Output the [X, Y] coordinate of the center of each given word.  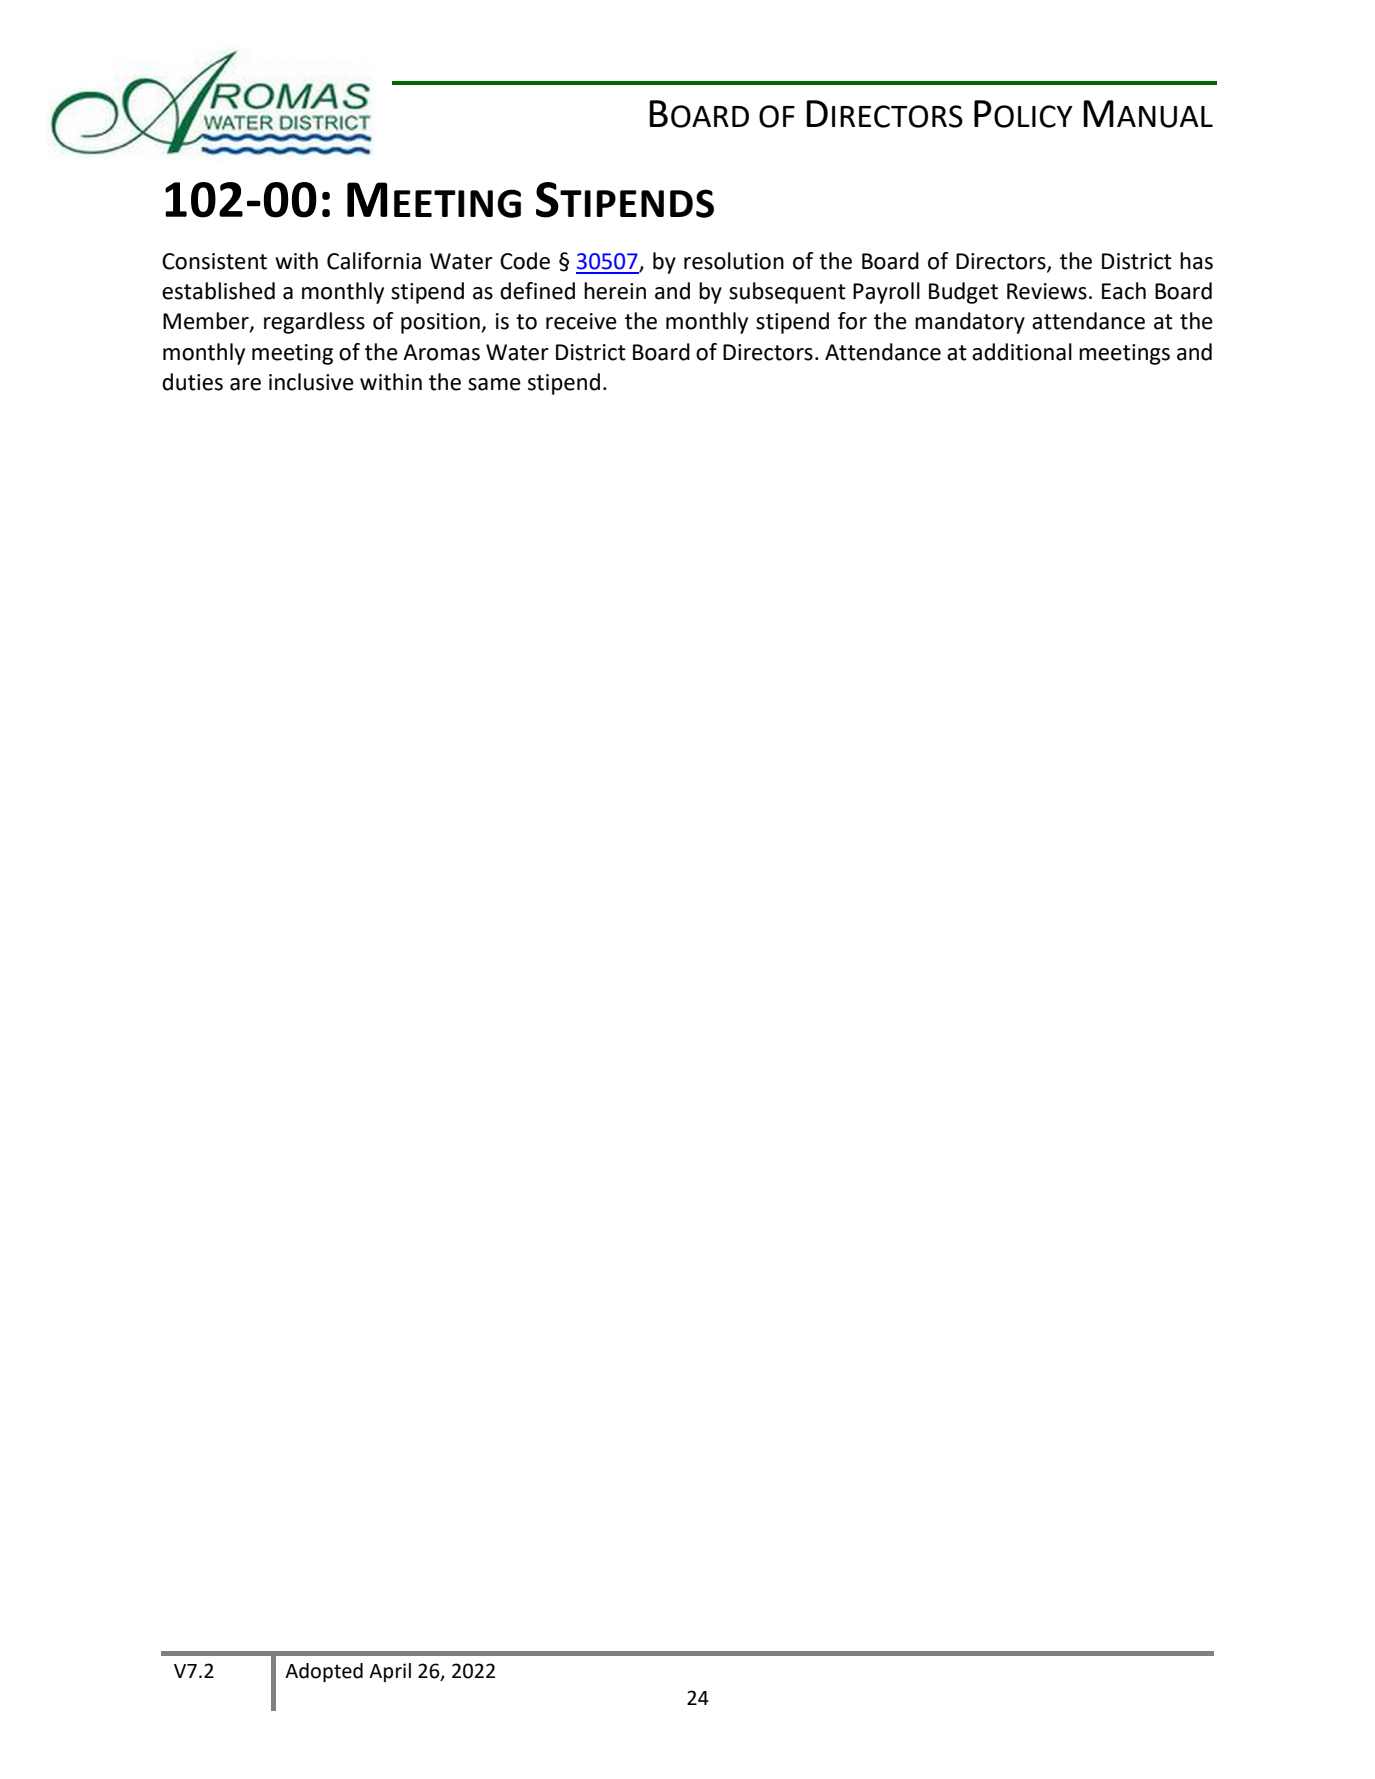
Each [1124, 291]
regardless [314, 323]
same [494, 384]
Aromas [441, 352]
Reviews [1047, 291]
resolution [734, 261]
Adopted [324, 1672]
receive [581, 321]
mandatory [970, 323]
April [390, 1672]
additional [1022, 352]
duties [192, 382]
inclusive [311, 382]
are [245, 384]
